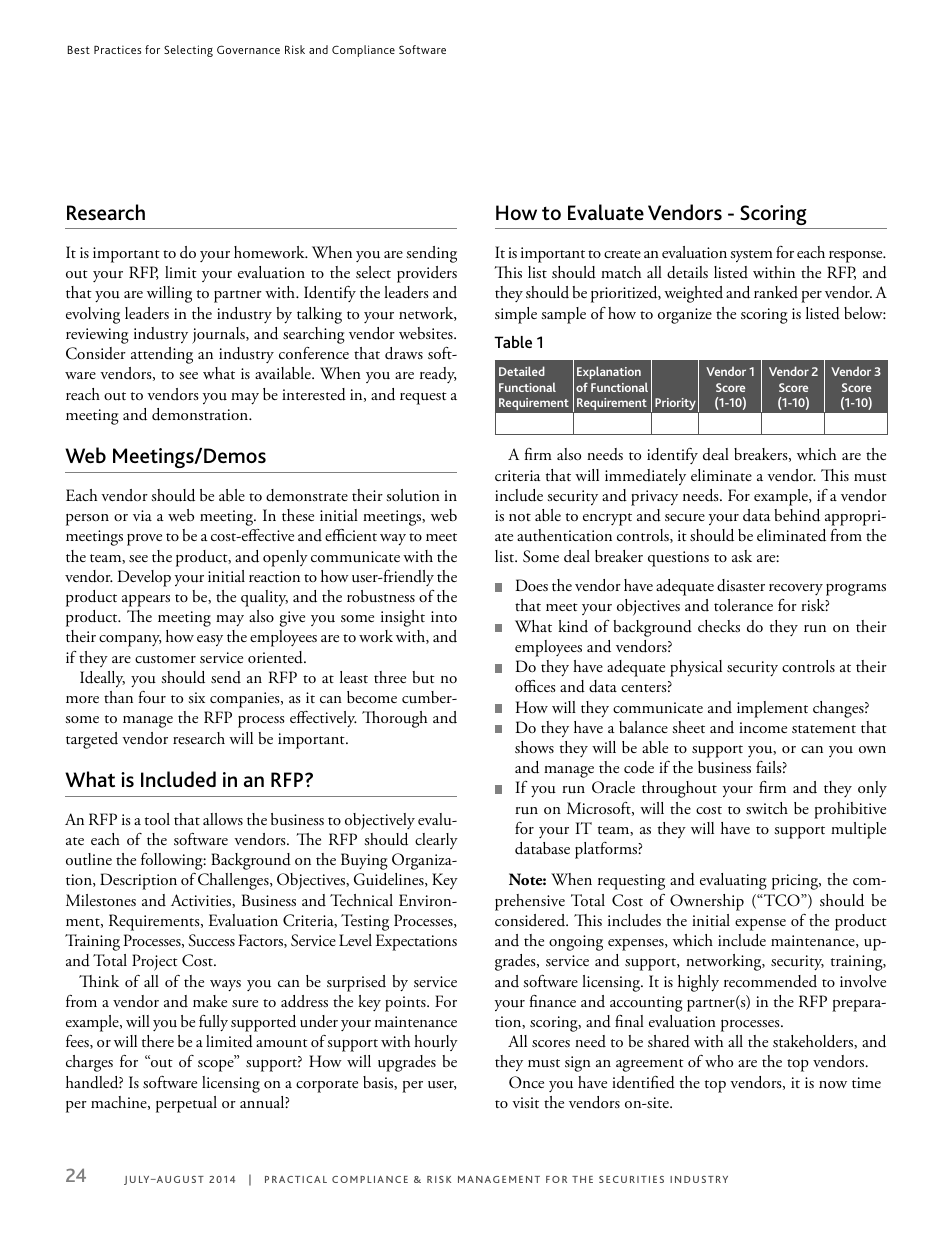 The height and width of the page is (1233, 952). Describe the element at coordinates (797, 515) in the page. I see `behind` at that location.
